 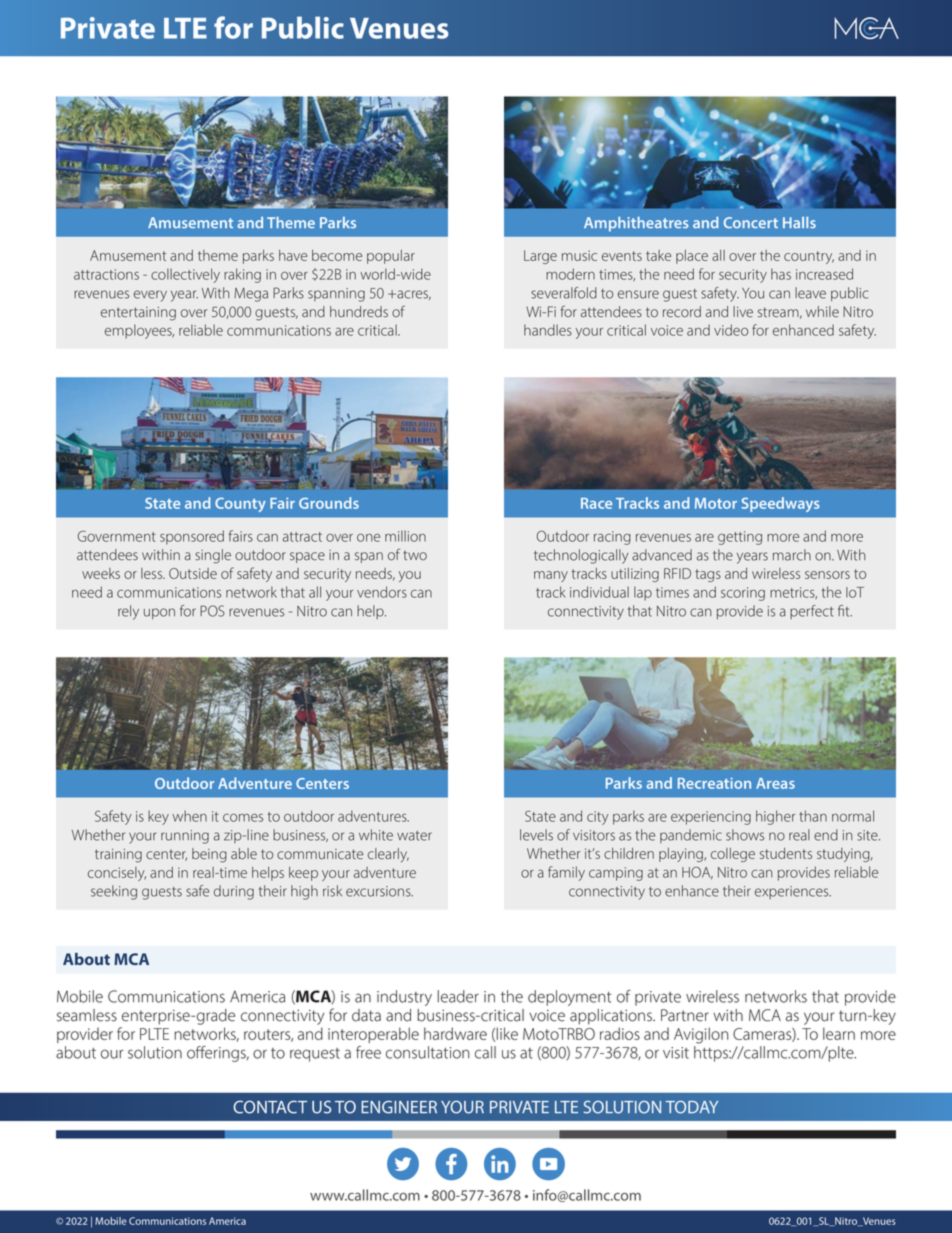 I want to click on being, so click(x=209, y=855).
